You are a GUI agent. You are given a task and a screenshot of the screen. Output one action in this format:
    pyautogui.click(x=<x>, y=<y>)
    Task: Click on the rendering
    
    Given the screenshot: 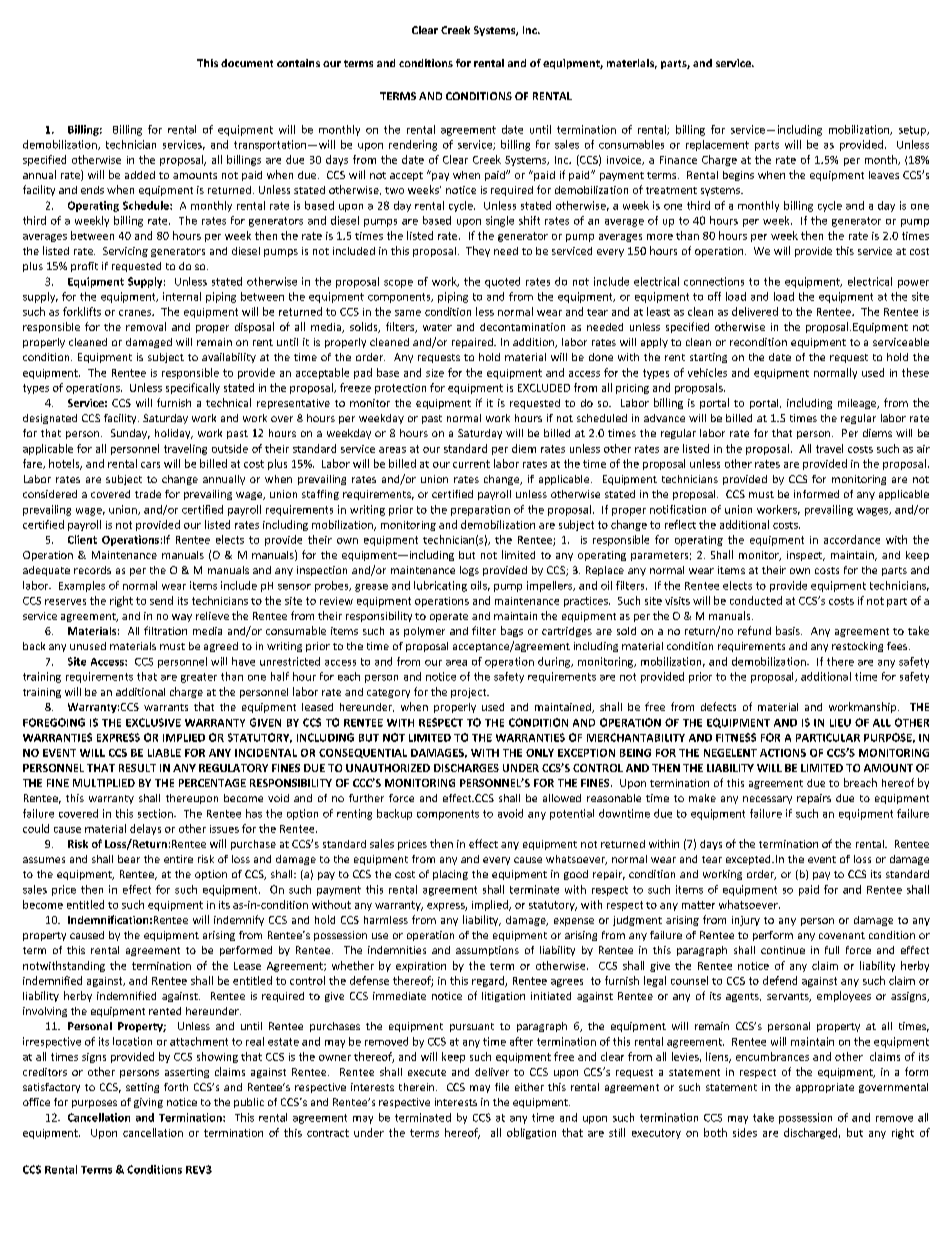 What is the action you would take?
    pyautogui.click(x=413, y=145)
